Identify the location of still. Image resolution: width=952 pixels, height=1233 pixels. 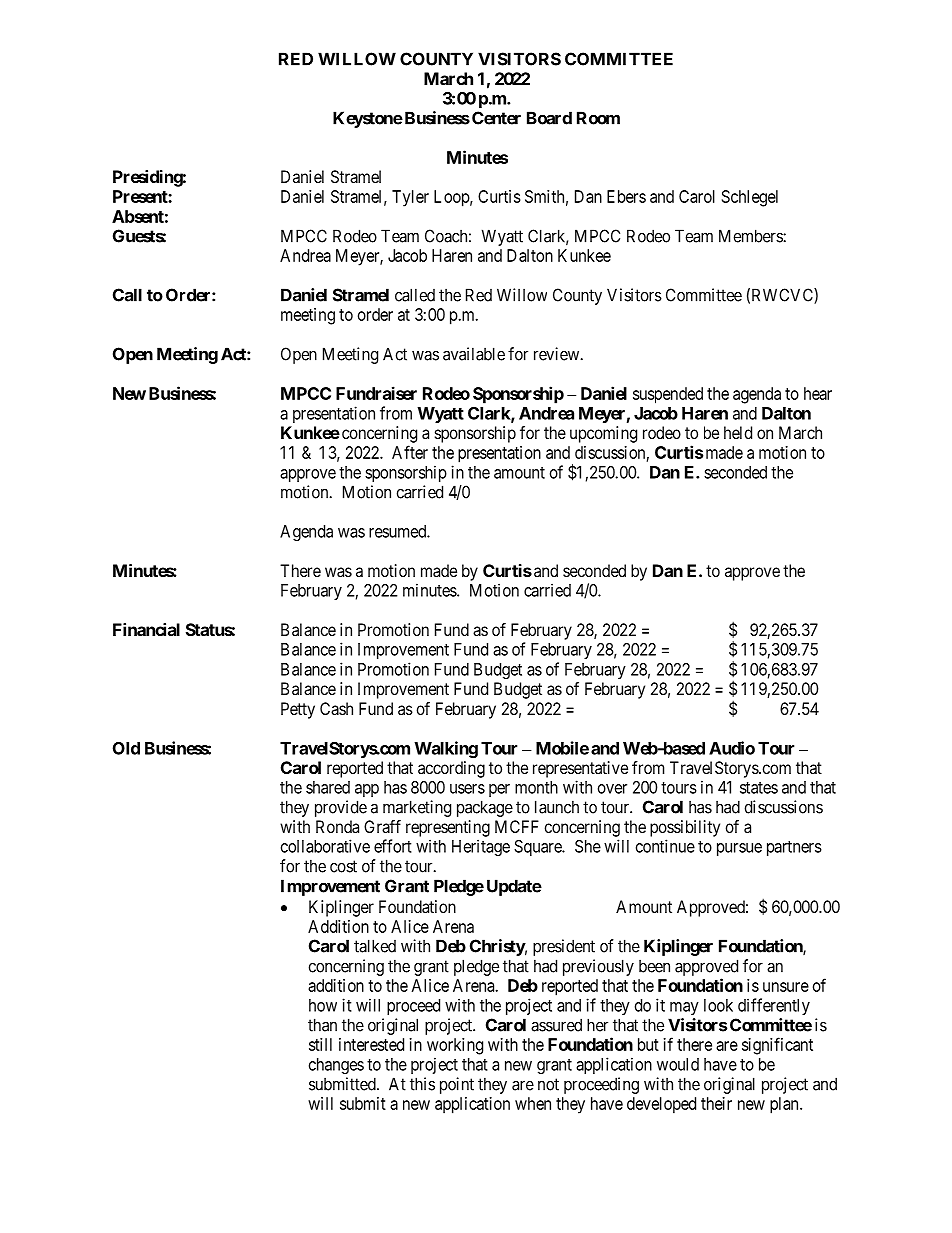
(320, 1044).
